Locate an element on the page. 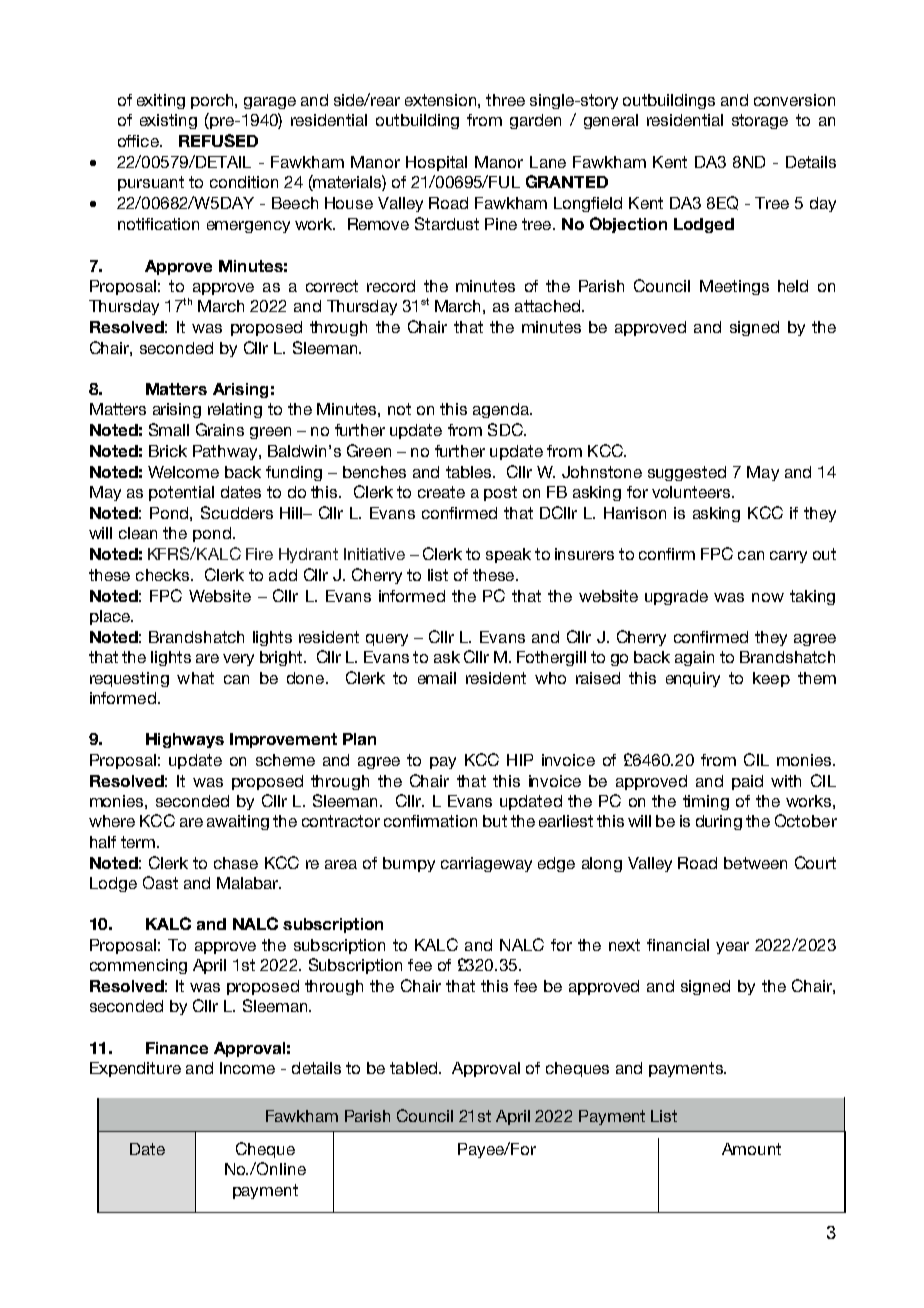 Image resolution: width=924 pixels, height=1308 pixels. relating is located at coordinates (235, 410).
